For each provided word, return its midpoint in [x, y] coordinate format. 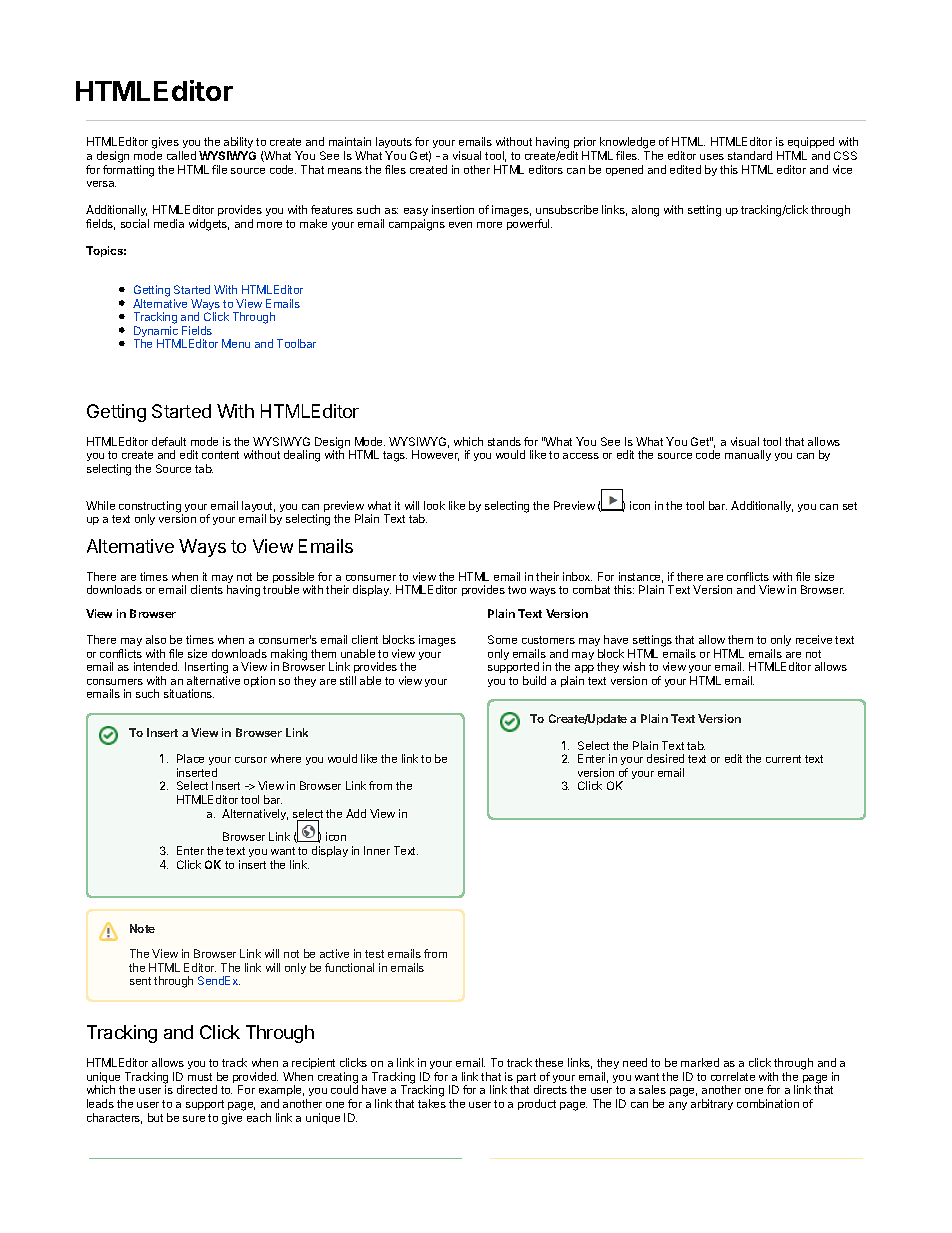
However [435, 455]
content [220, 455]
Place [190, 758]
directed [197, 1089]
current [783, 759]
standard [750, 155]
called [181, 155]
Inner [377, 850]
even [460, 225]
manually [748, 455]
